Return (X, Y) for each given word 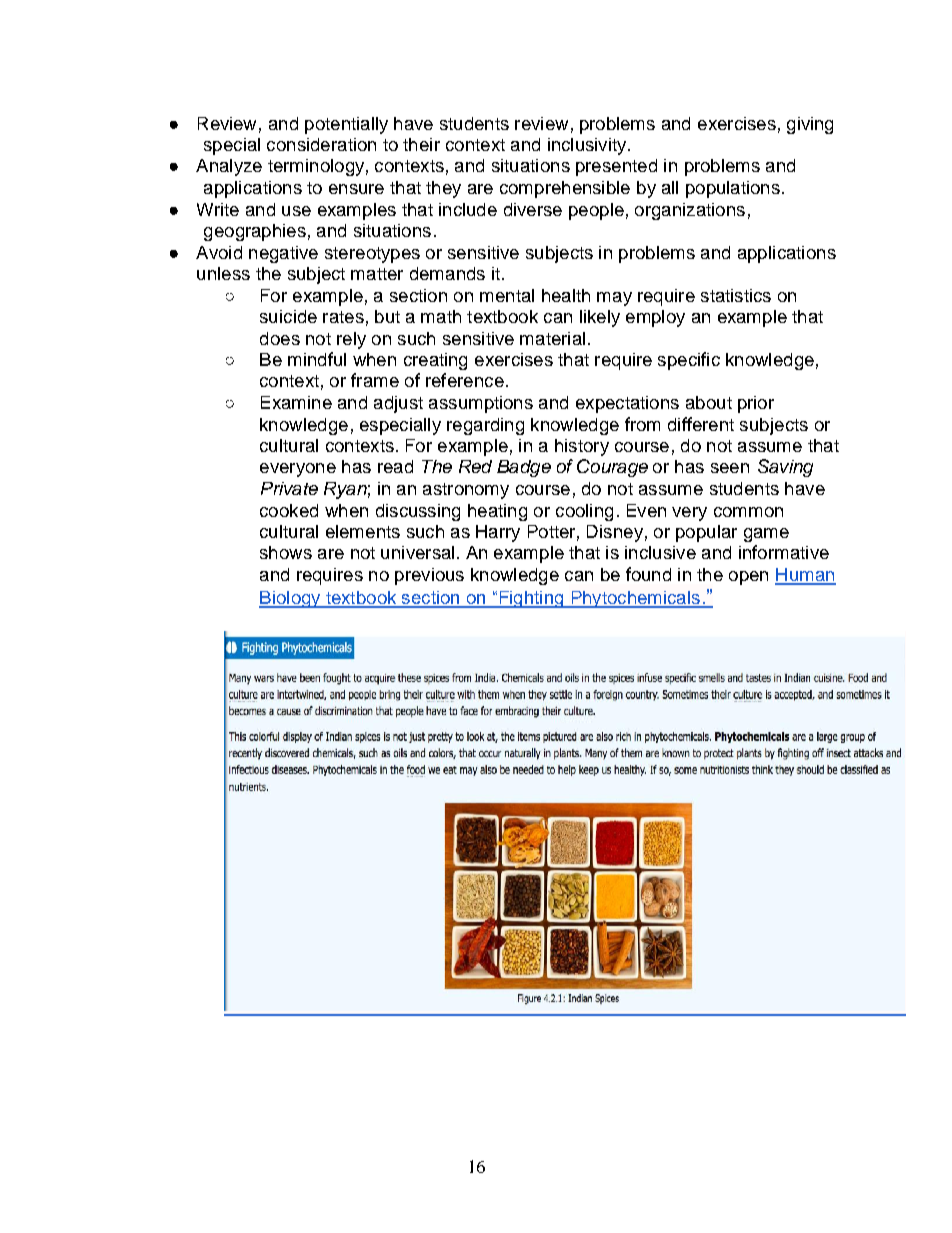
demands (447, 273)
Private (289, 488)
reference (465, 380)
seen (730, 468)
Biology (291, 599)
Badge (524, 468)
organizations (690, 211)
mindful (317, 359)
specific (689, 361)
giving (810, 125)
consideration (321, 144)
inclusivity (588, 146)
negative (283, 254)
